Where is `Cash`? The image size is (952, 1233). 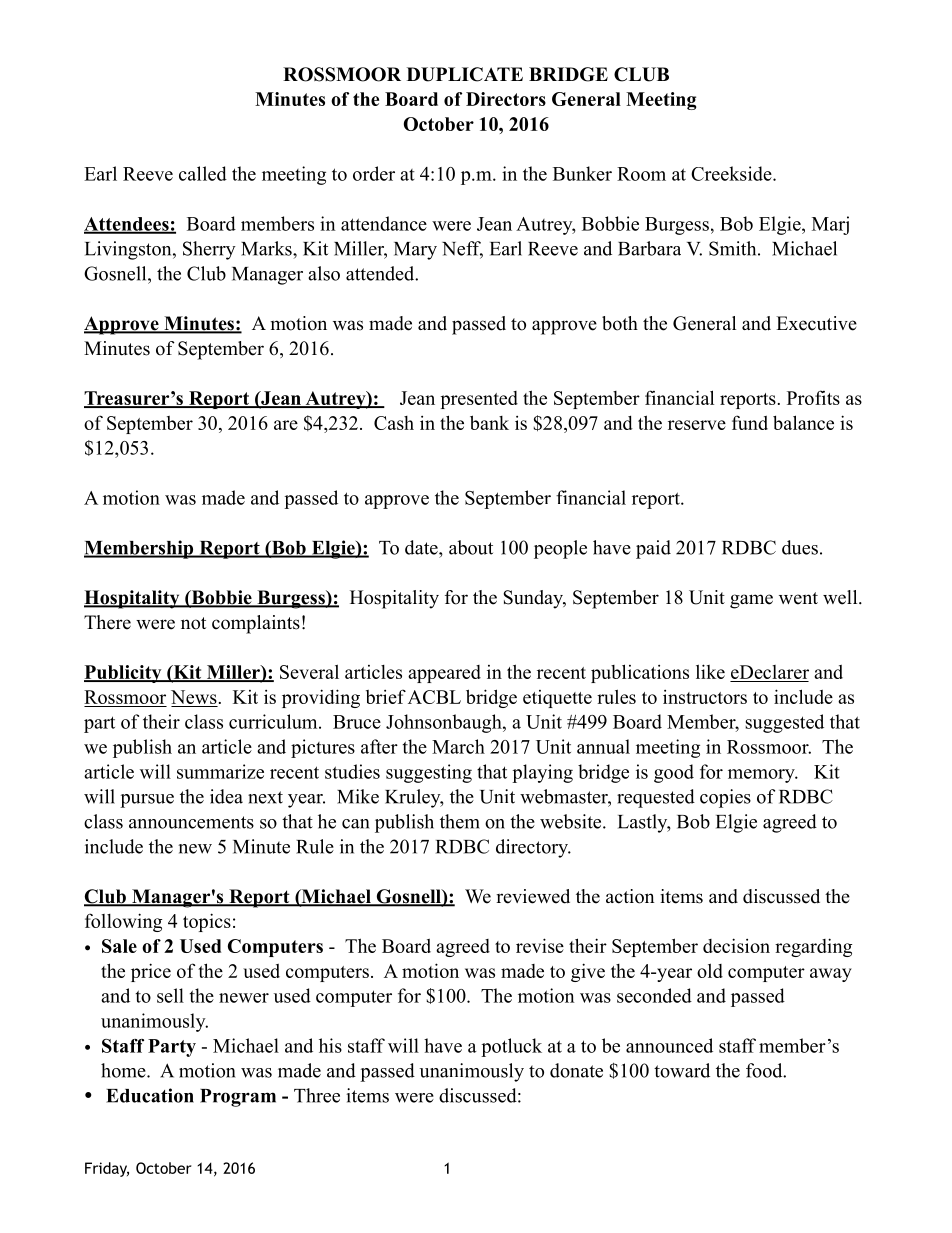
Cash is located at coordinates (394, 423).
